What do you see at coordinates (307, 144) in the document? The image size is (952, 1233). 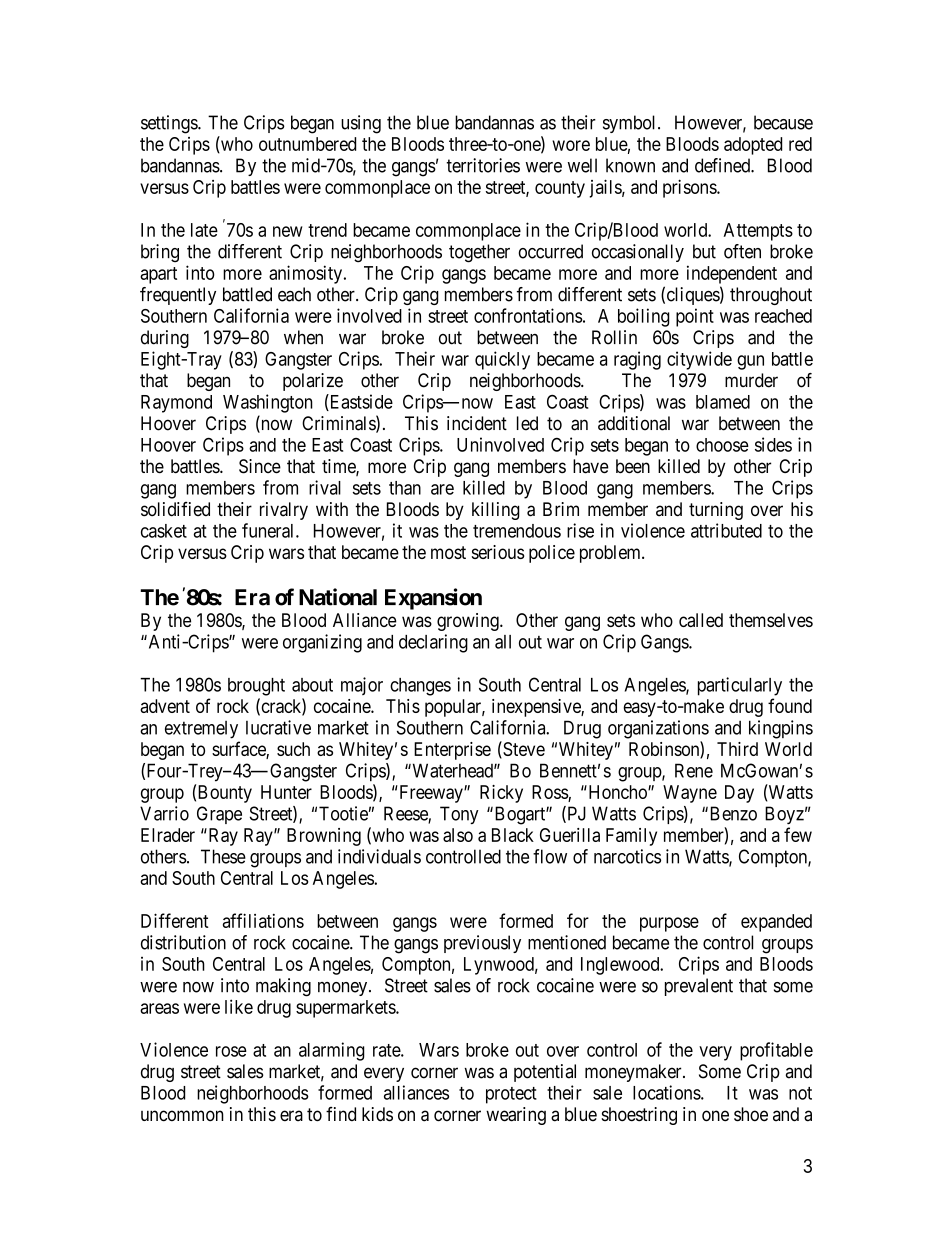 I see `outnumbered` at bounding box center [307, 144].
